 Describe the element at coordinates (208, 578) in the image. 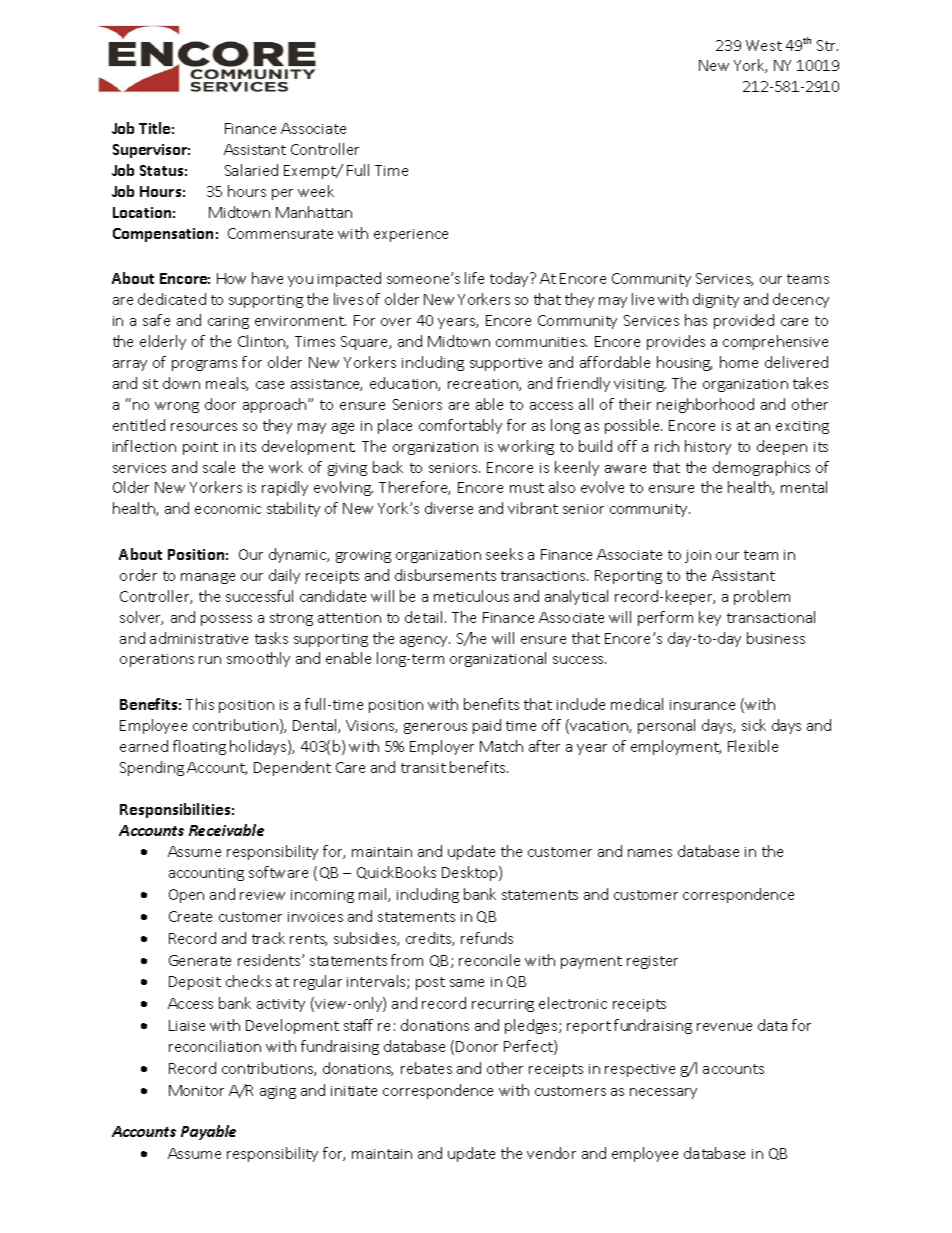

I see `manage` at that location.
